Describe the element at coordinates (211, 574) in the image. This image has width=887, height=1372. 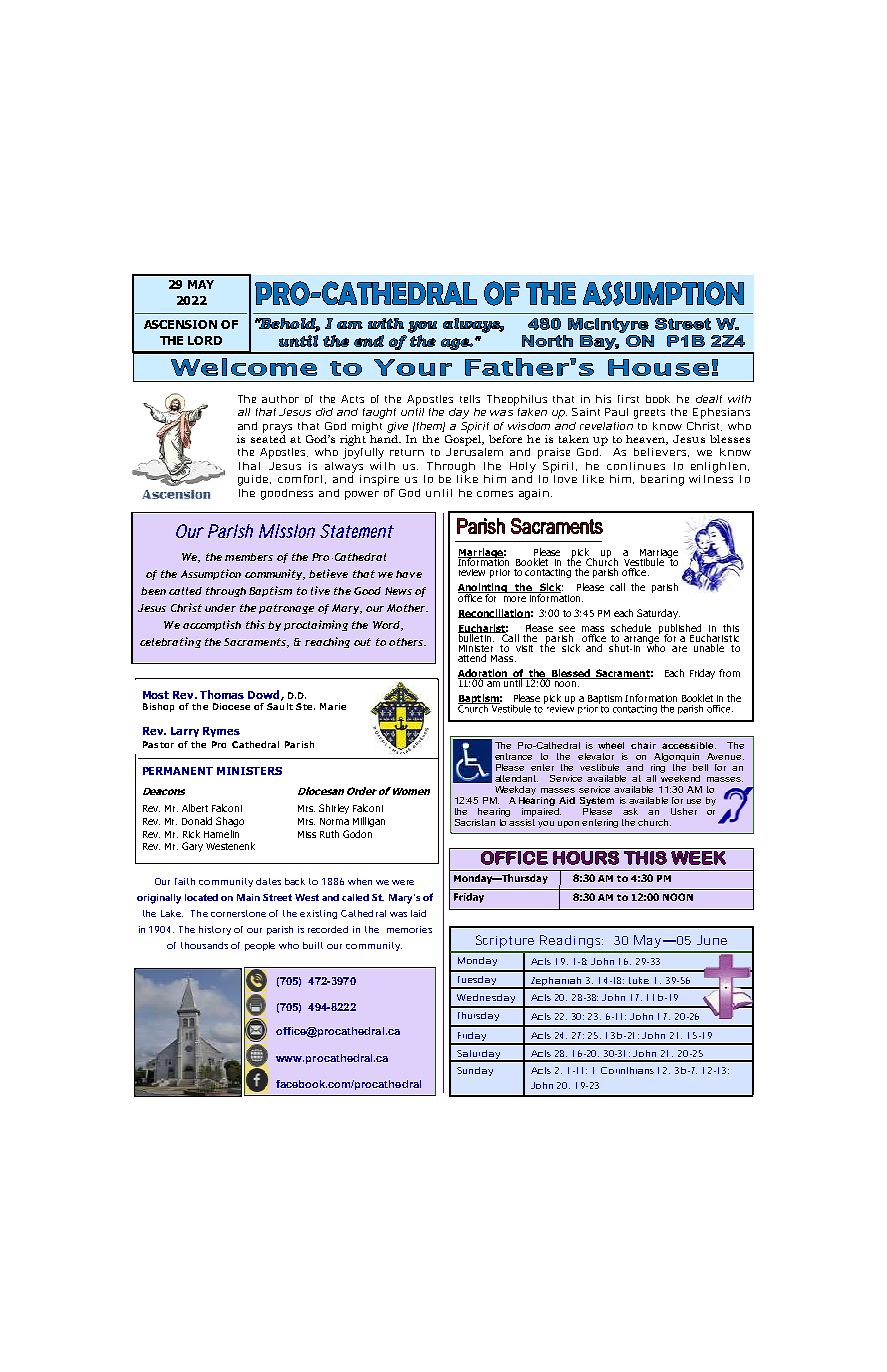
I see `Assumption` at that location.
